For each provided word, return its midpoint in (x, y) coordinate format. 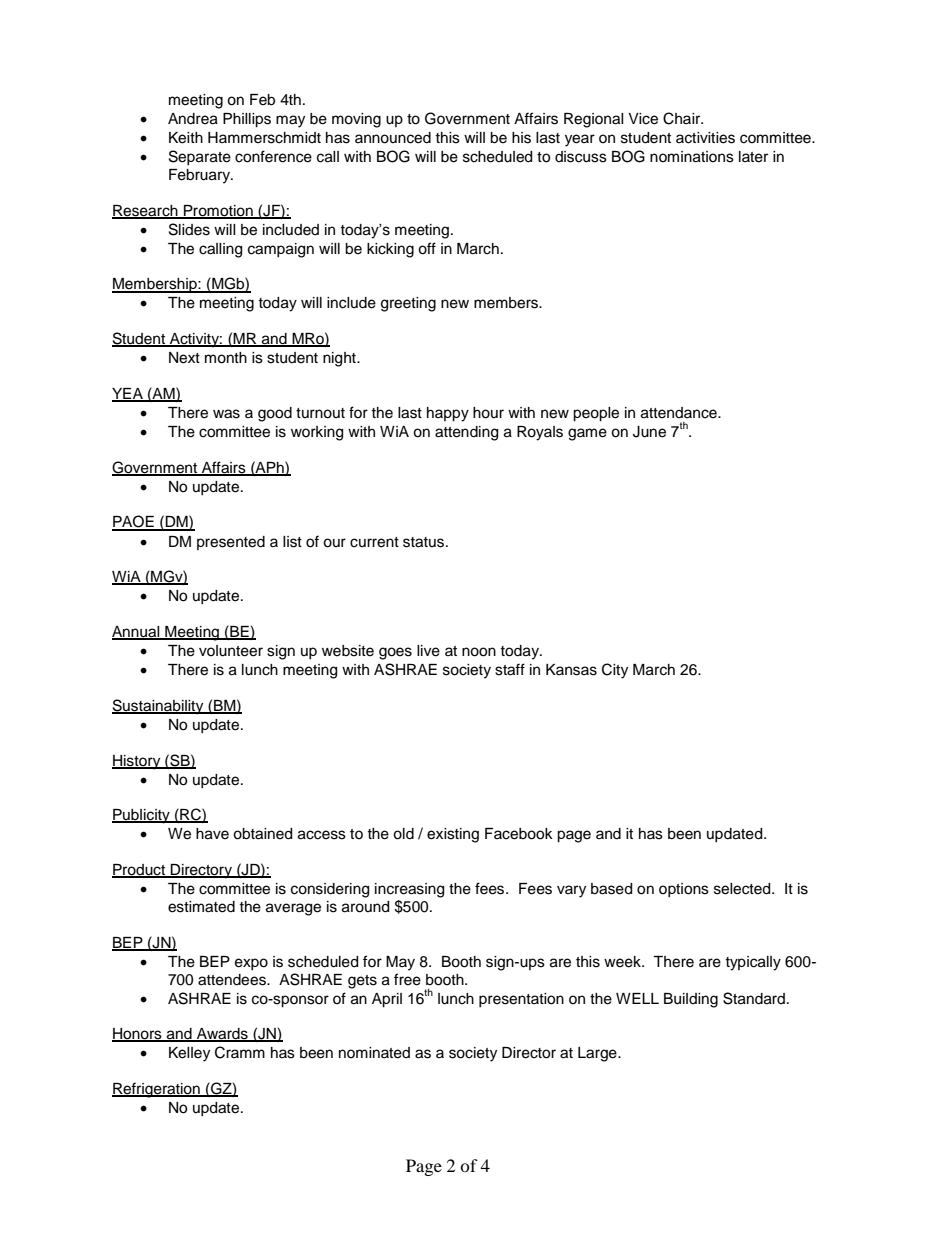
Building (691, 1000)
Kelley (189, 1054)
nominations (692, 157)
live (428, 651)
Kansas (571, 670)
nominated (374, 1053)
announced (393, 138)
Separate (200, 157)
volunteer (231, 651)
